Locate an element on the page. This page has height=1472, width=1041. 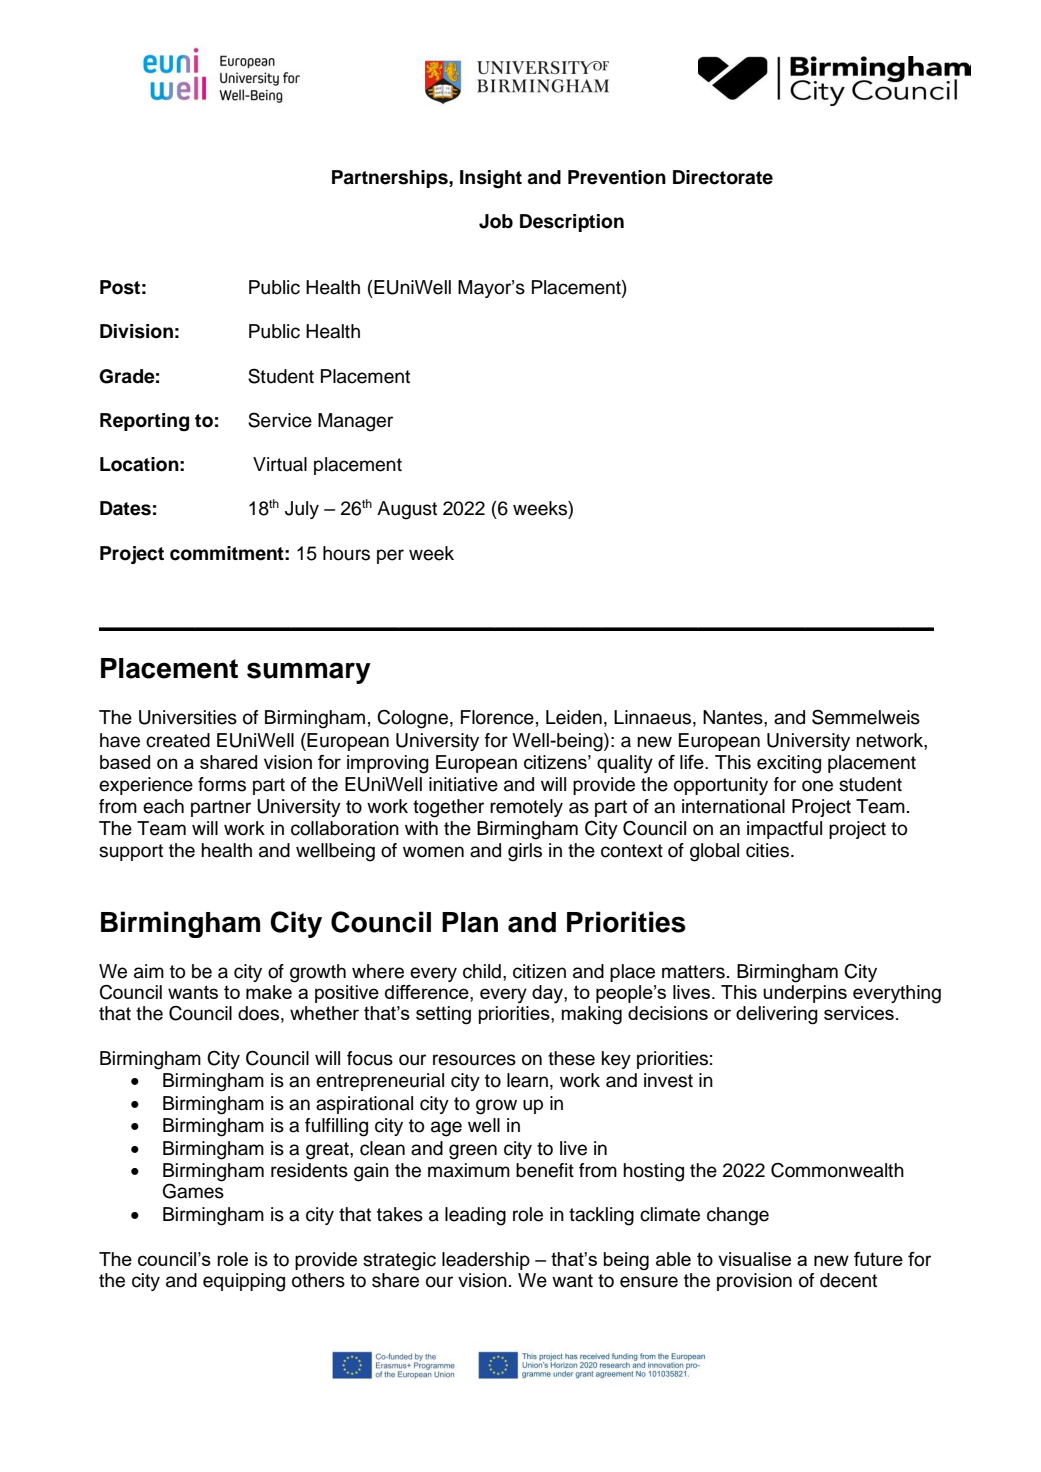
Directorate is located at coordinates (723, 177).
